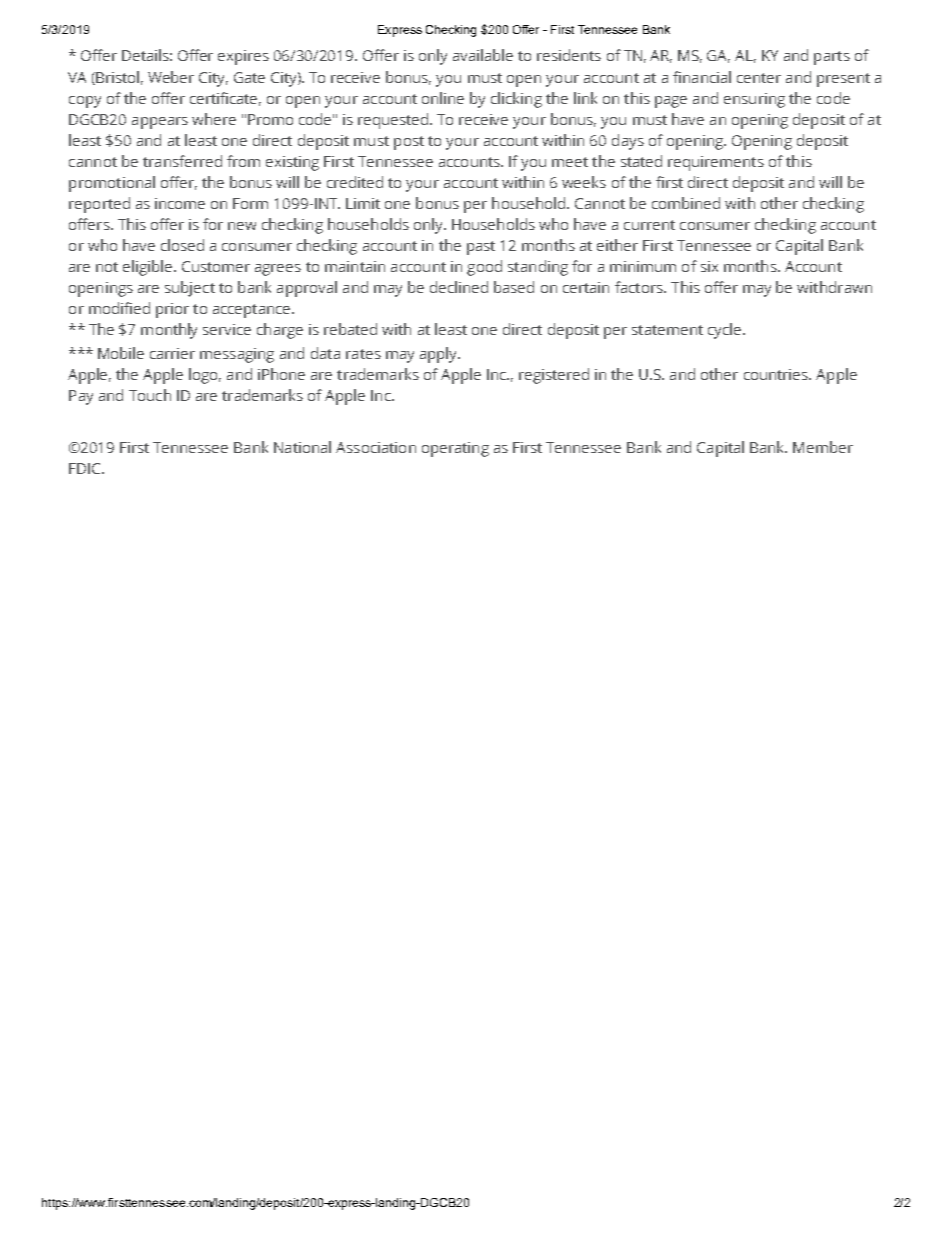 The width and height of the document is (952, 1233). I want to click on expires, so click(243, 57).
